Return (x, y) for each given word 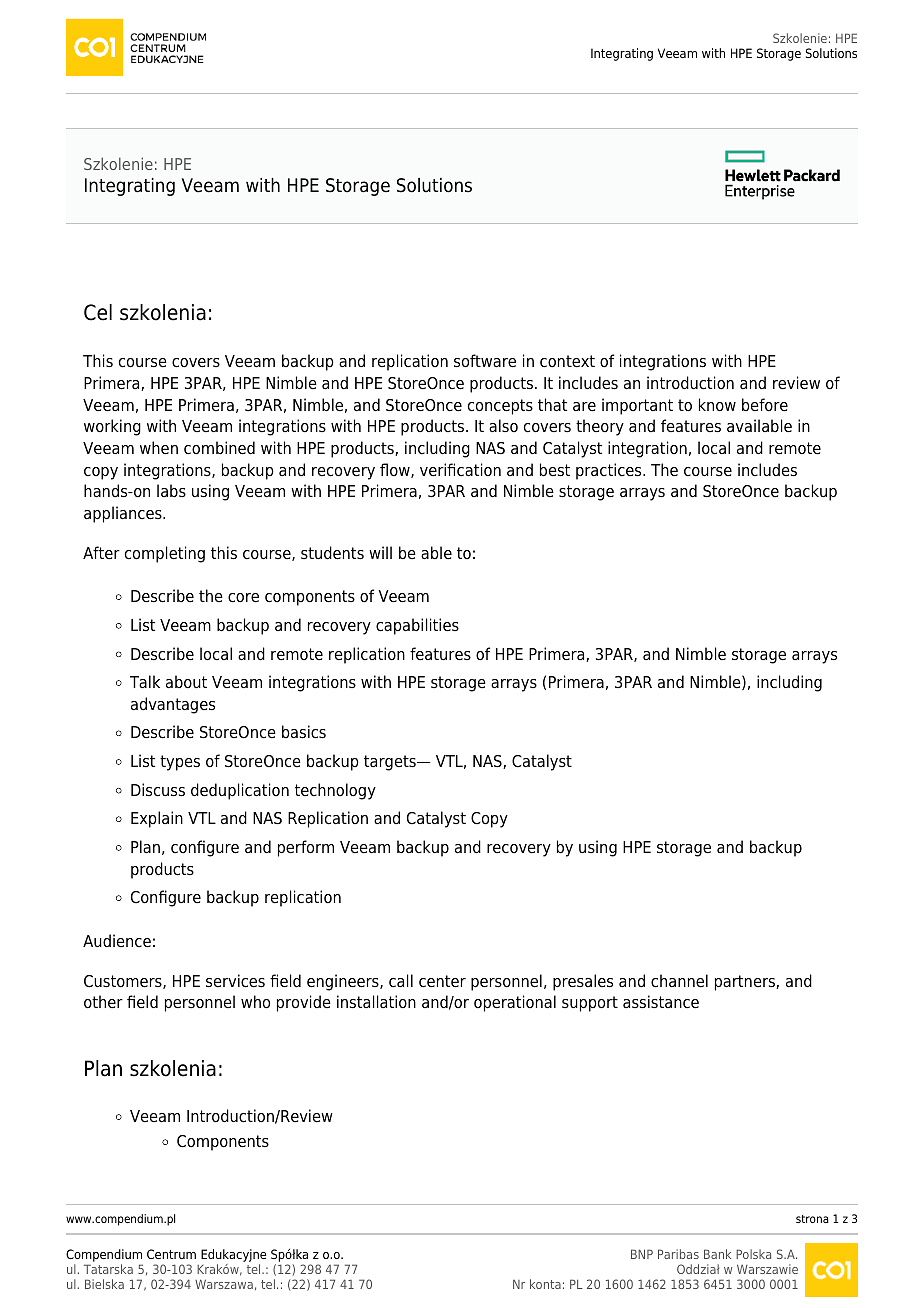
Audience (117, 941)
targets (391, 763)
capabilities (417, 626)
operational (515, 1003)
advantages (173, 705)
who (255, 1002)
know (717, 405)
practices (610, 471)
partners (746, 983)
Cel (98, 312)
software (485, 361)
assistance (661, 1002)
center (442, 981)
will (380, 552)
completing (165, 554)
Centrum (171, 1254)
